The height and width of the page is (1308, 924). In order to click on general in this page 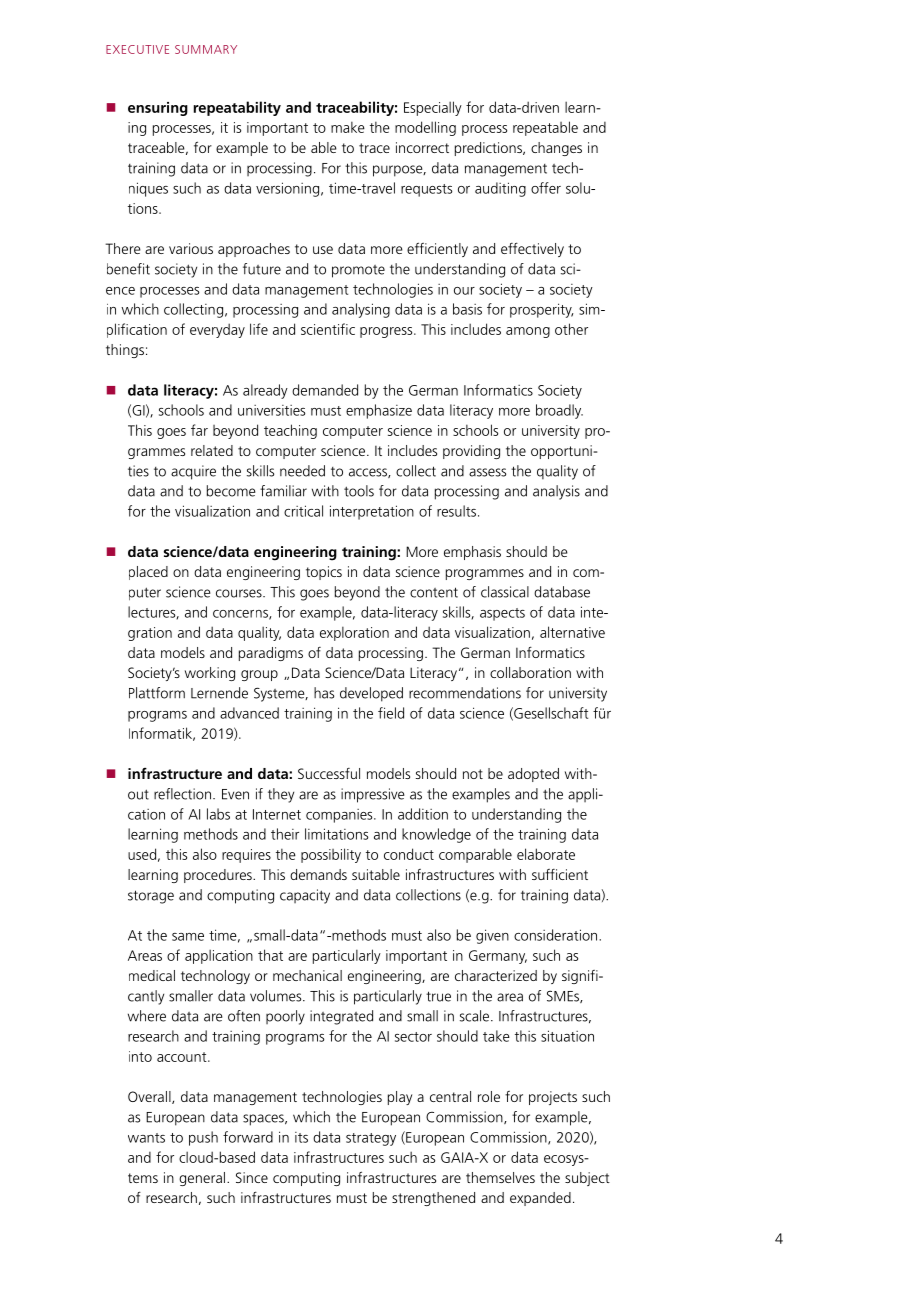, I will do `click(202, 1179)`.
